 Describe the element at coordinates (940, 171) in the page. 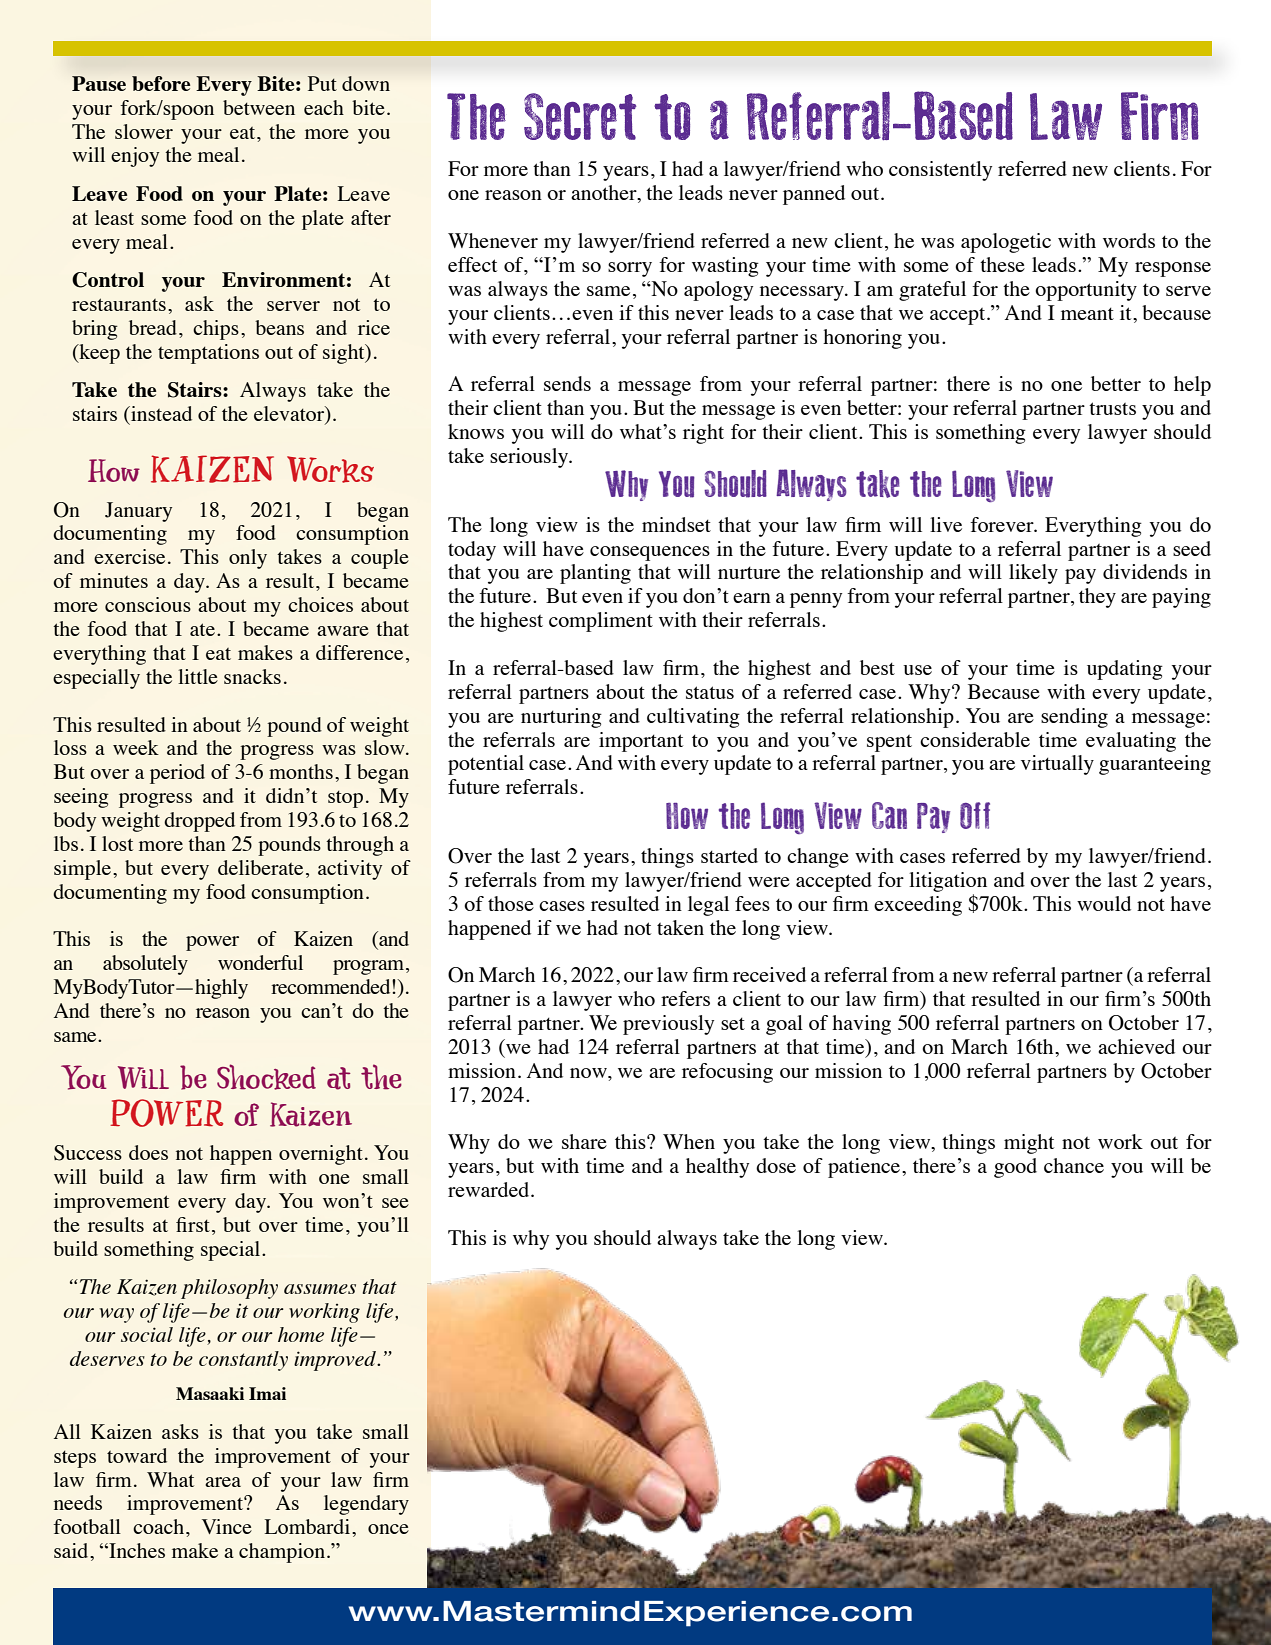

I see `consistently` at that location.
